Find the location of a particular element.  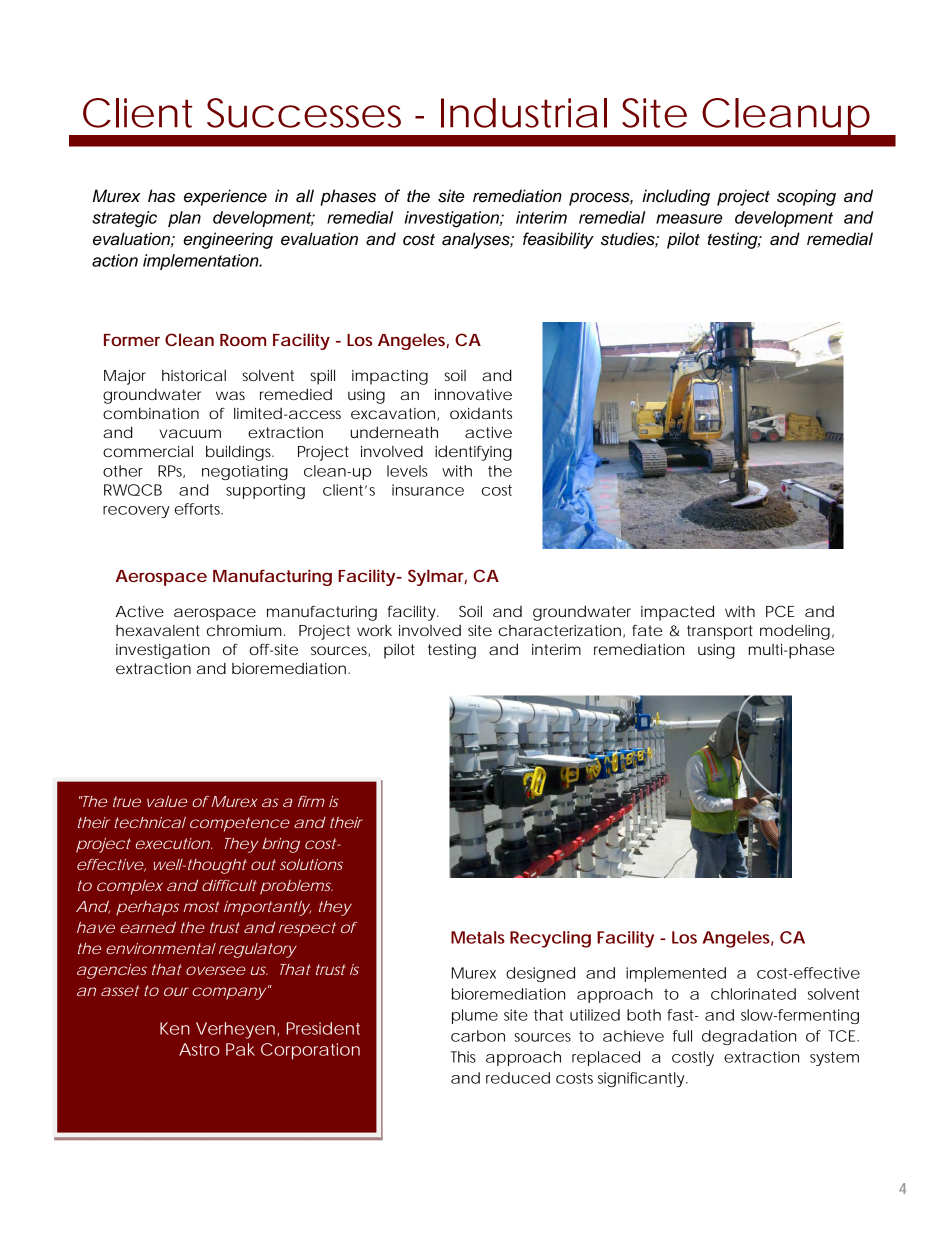

degradation is located at coordinates (749, 1037).
